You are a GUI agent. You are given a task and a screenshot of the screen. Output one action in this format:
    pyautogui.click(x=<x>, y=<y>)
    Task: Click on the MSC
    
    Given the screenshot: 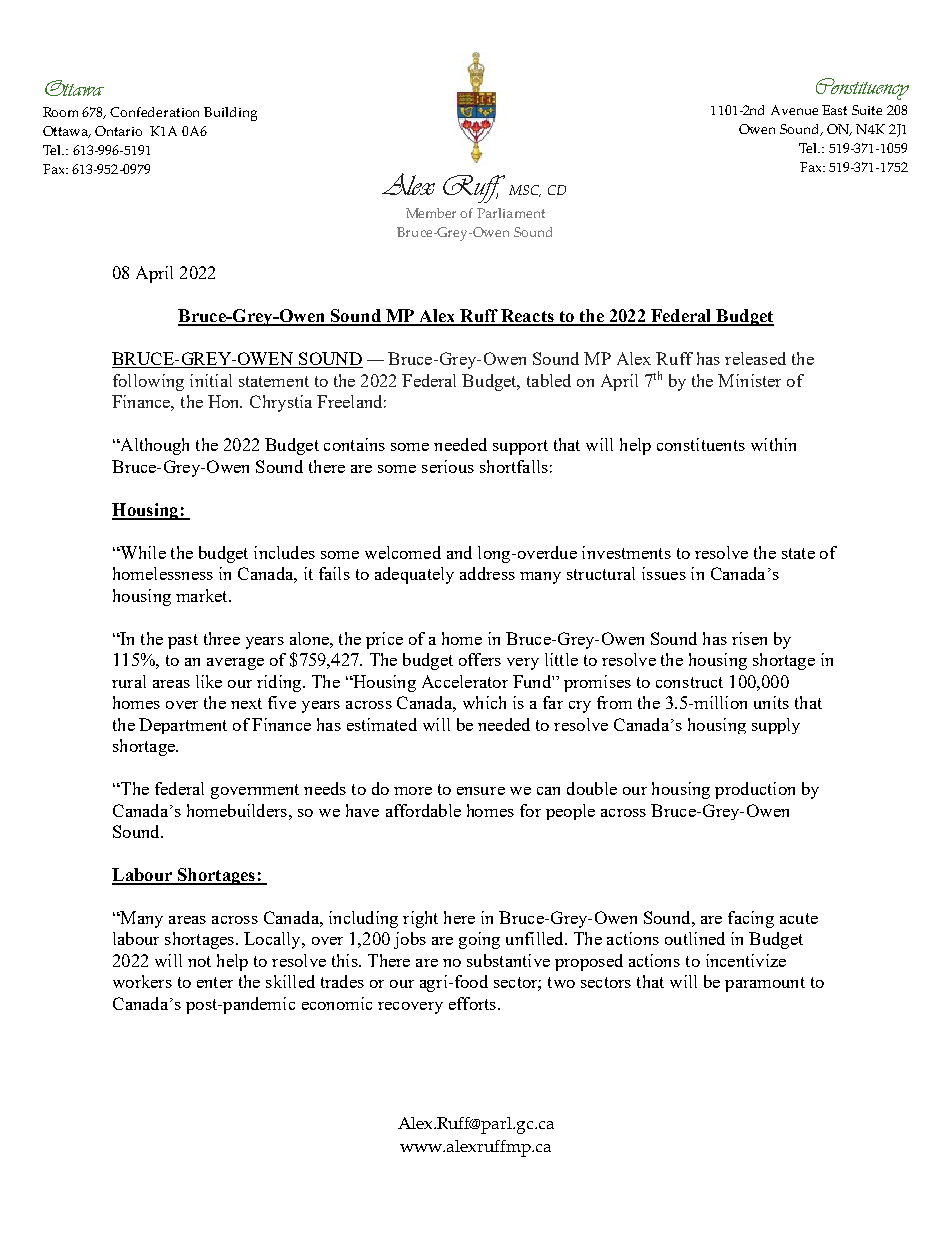 What is the action you would take?
    pyautogui.click(x=525, y=191)
